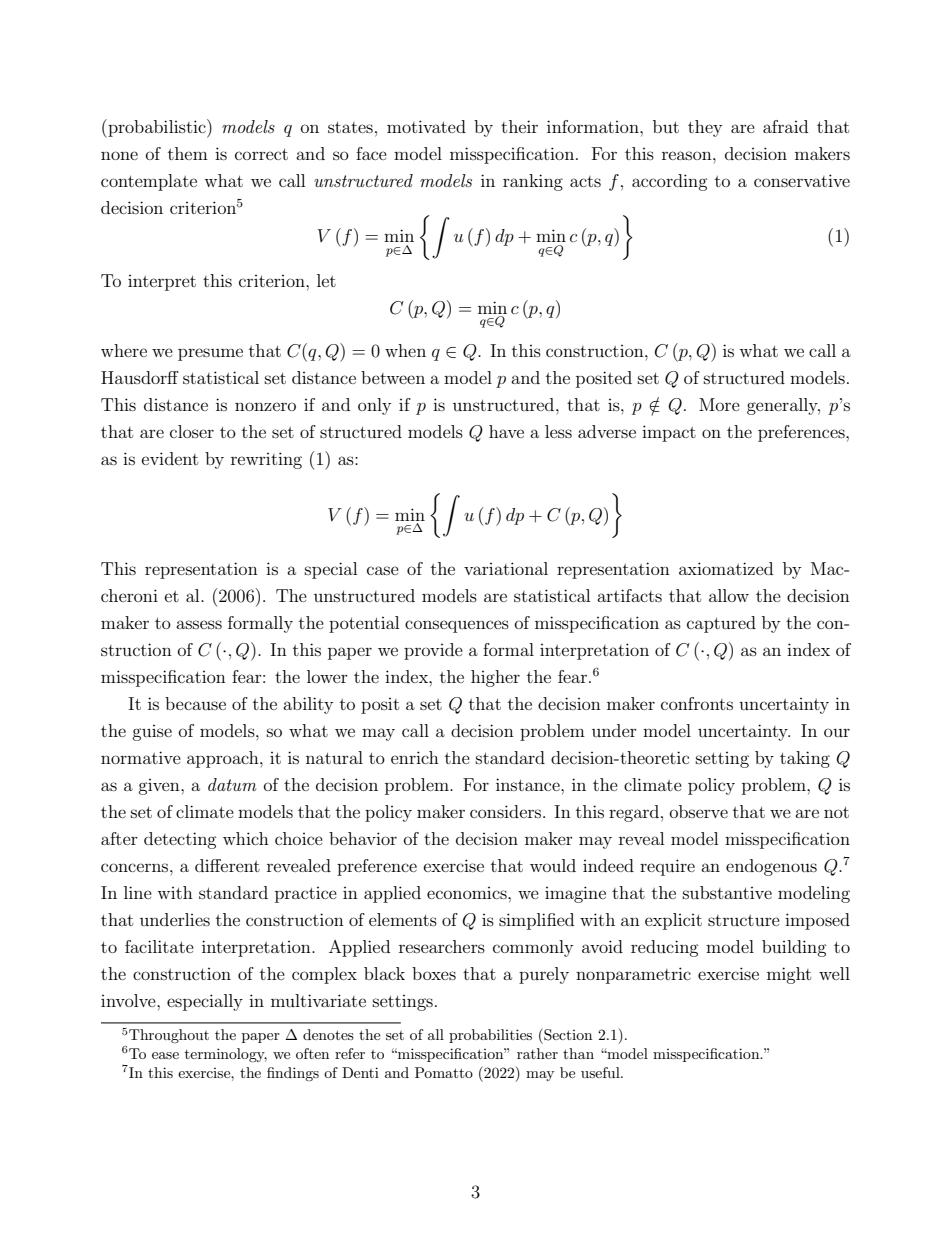 This page has height=1233, width=952. Describe the element at coordinates (226, 1055) in the page. I see `terminology` at that location.
